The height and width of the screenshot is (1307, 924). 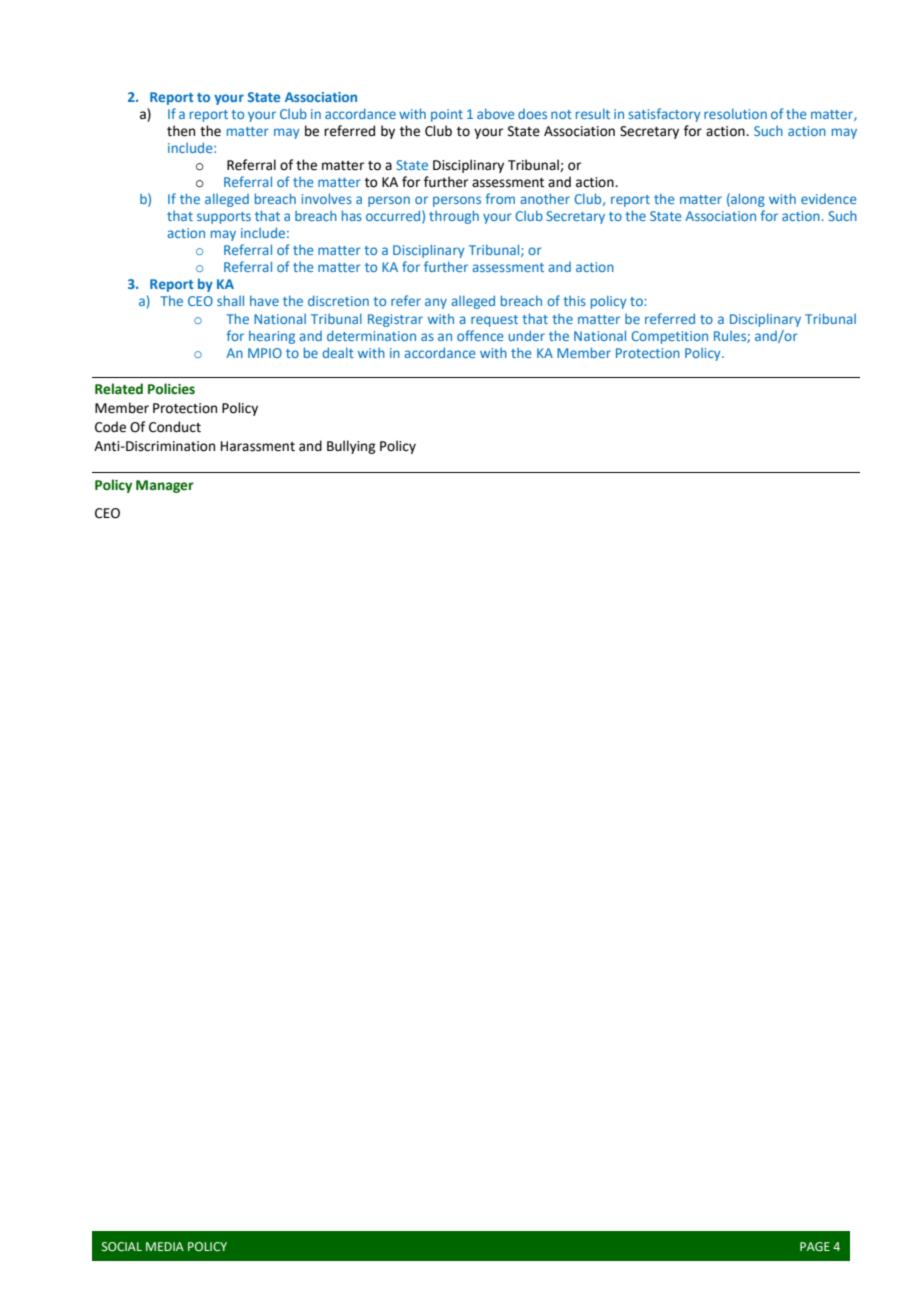 What do you see at coordinates (735, 114) in the screenshot?
I see `resolution` at bounding box center [735, 114].
